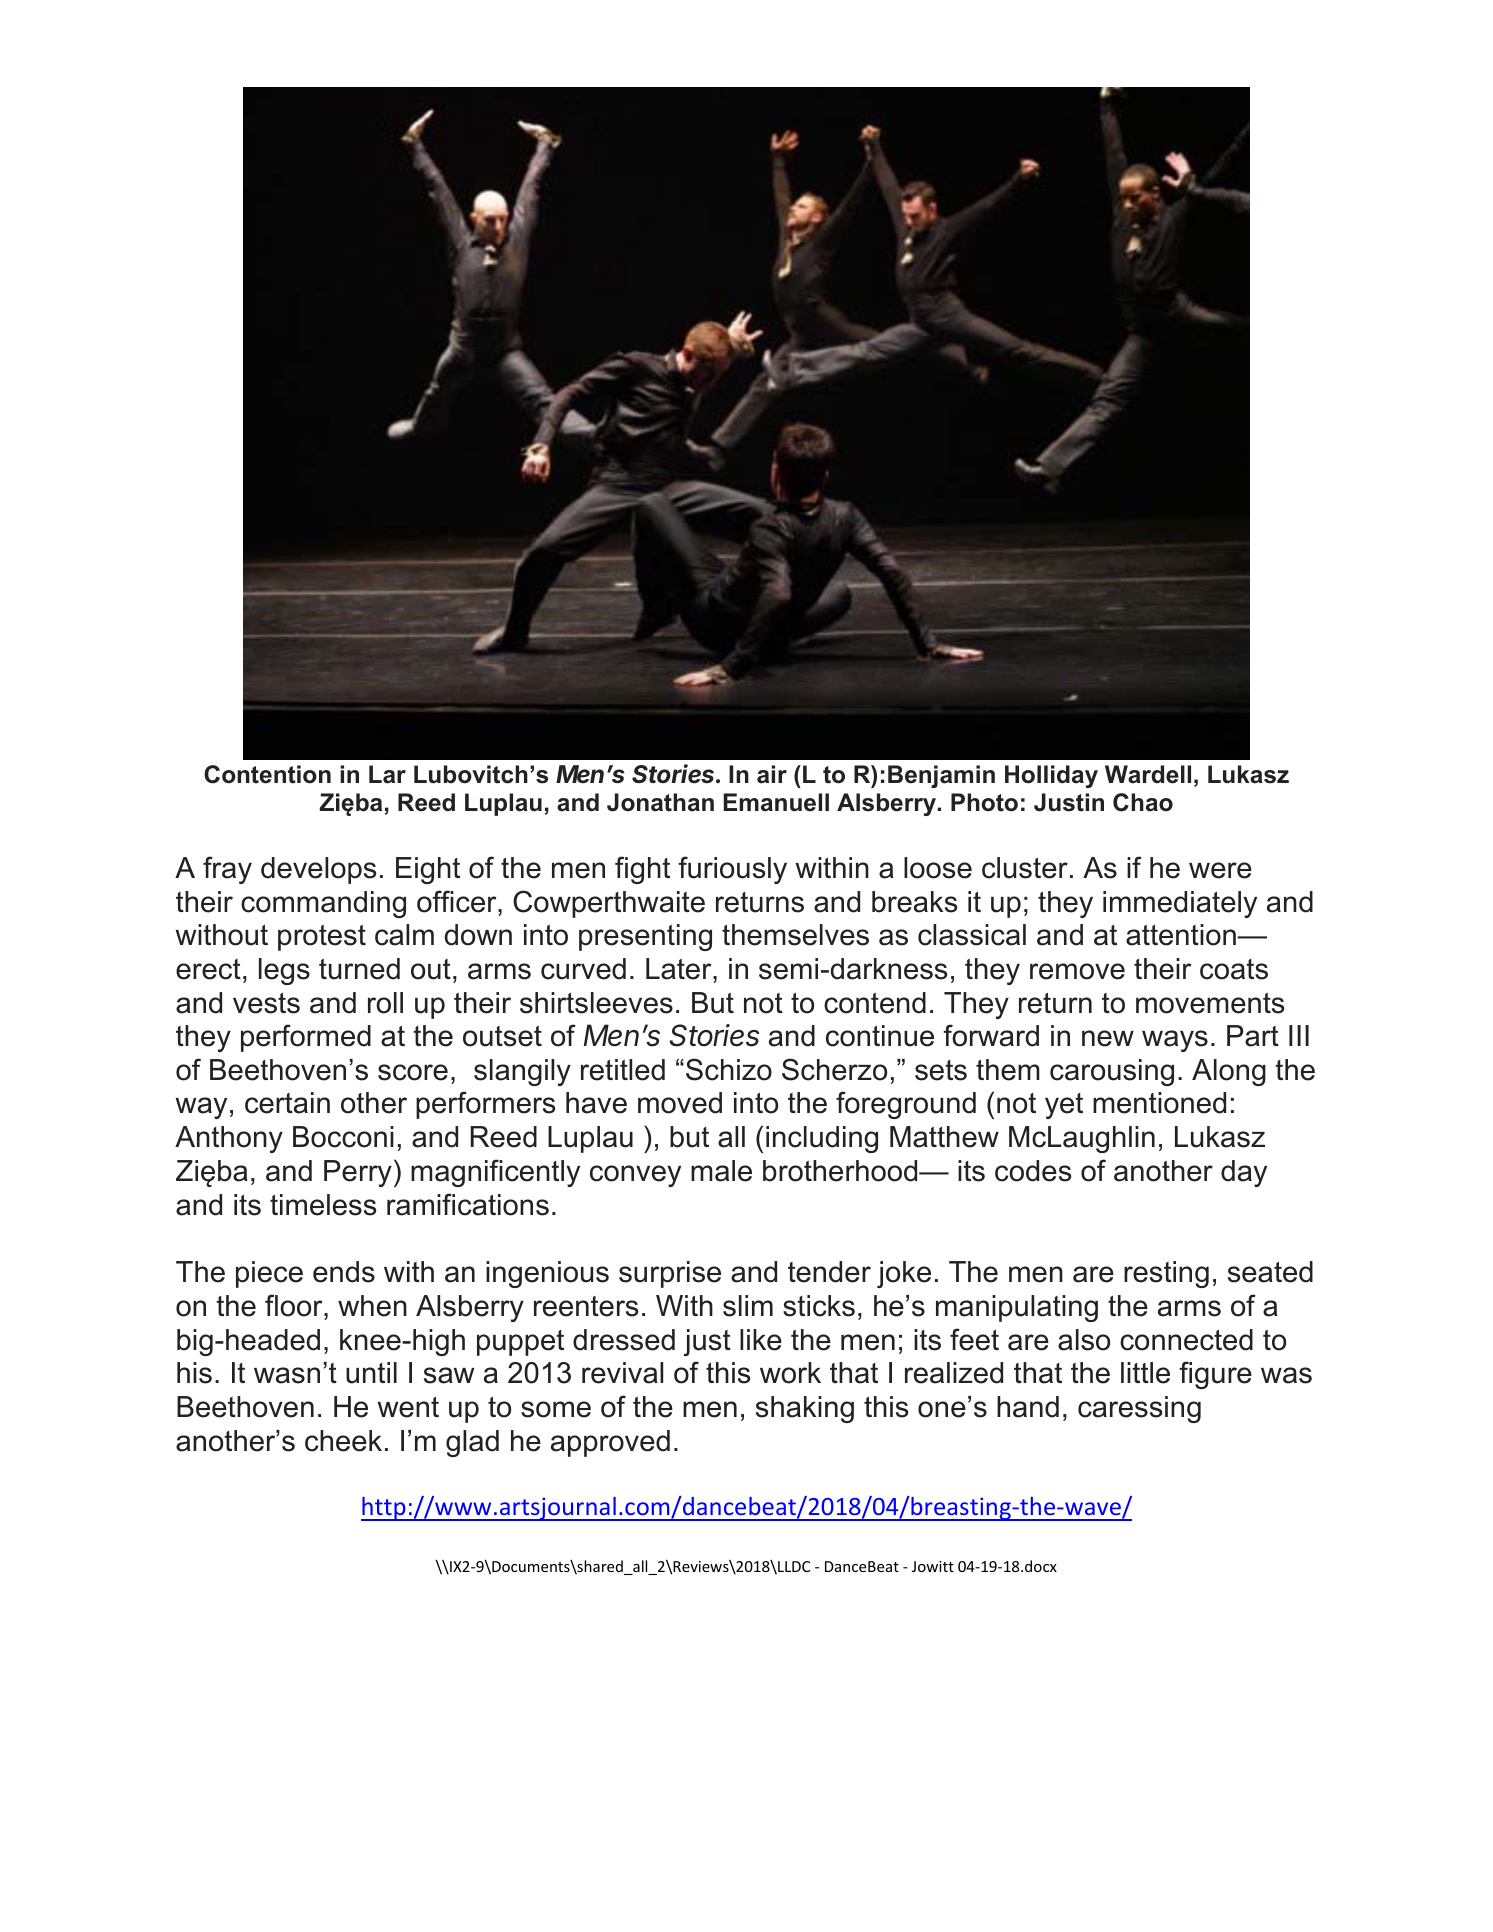 Image resolution: width=1493 pixels, height=1932 pixels. Describe the element at coordinates (287, 1103) in the page. I see `certain` at that location.
